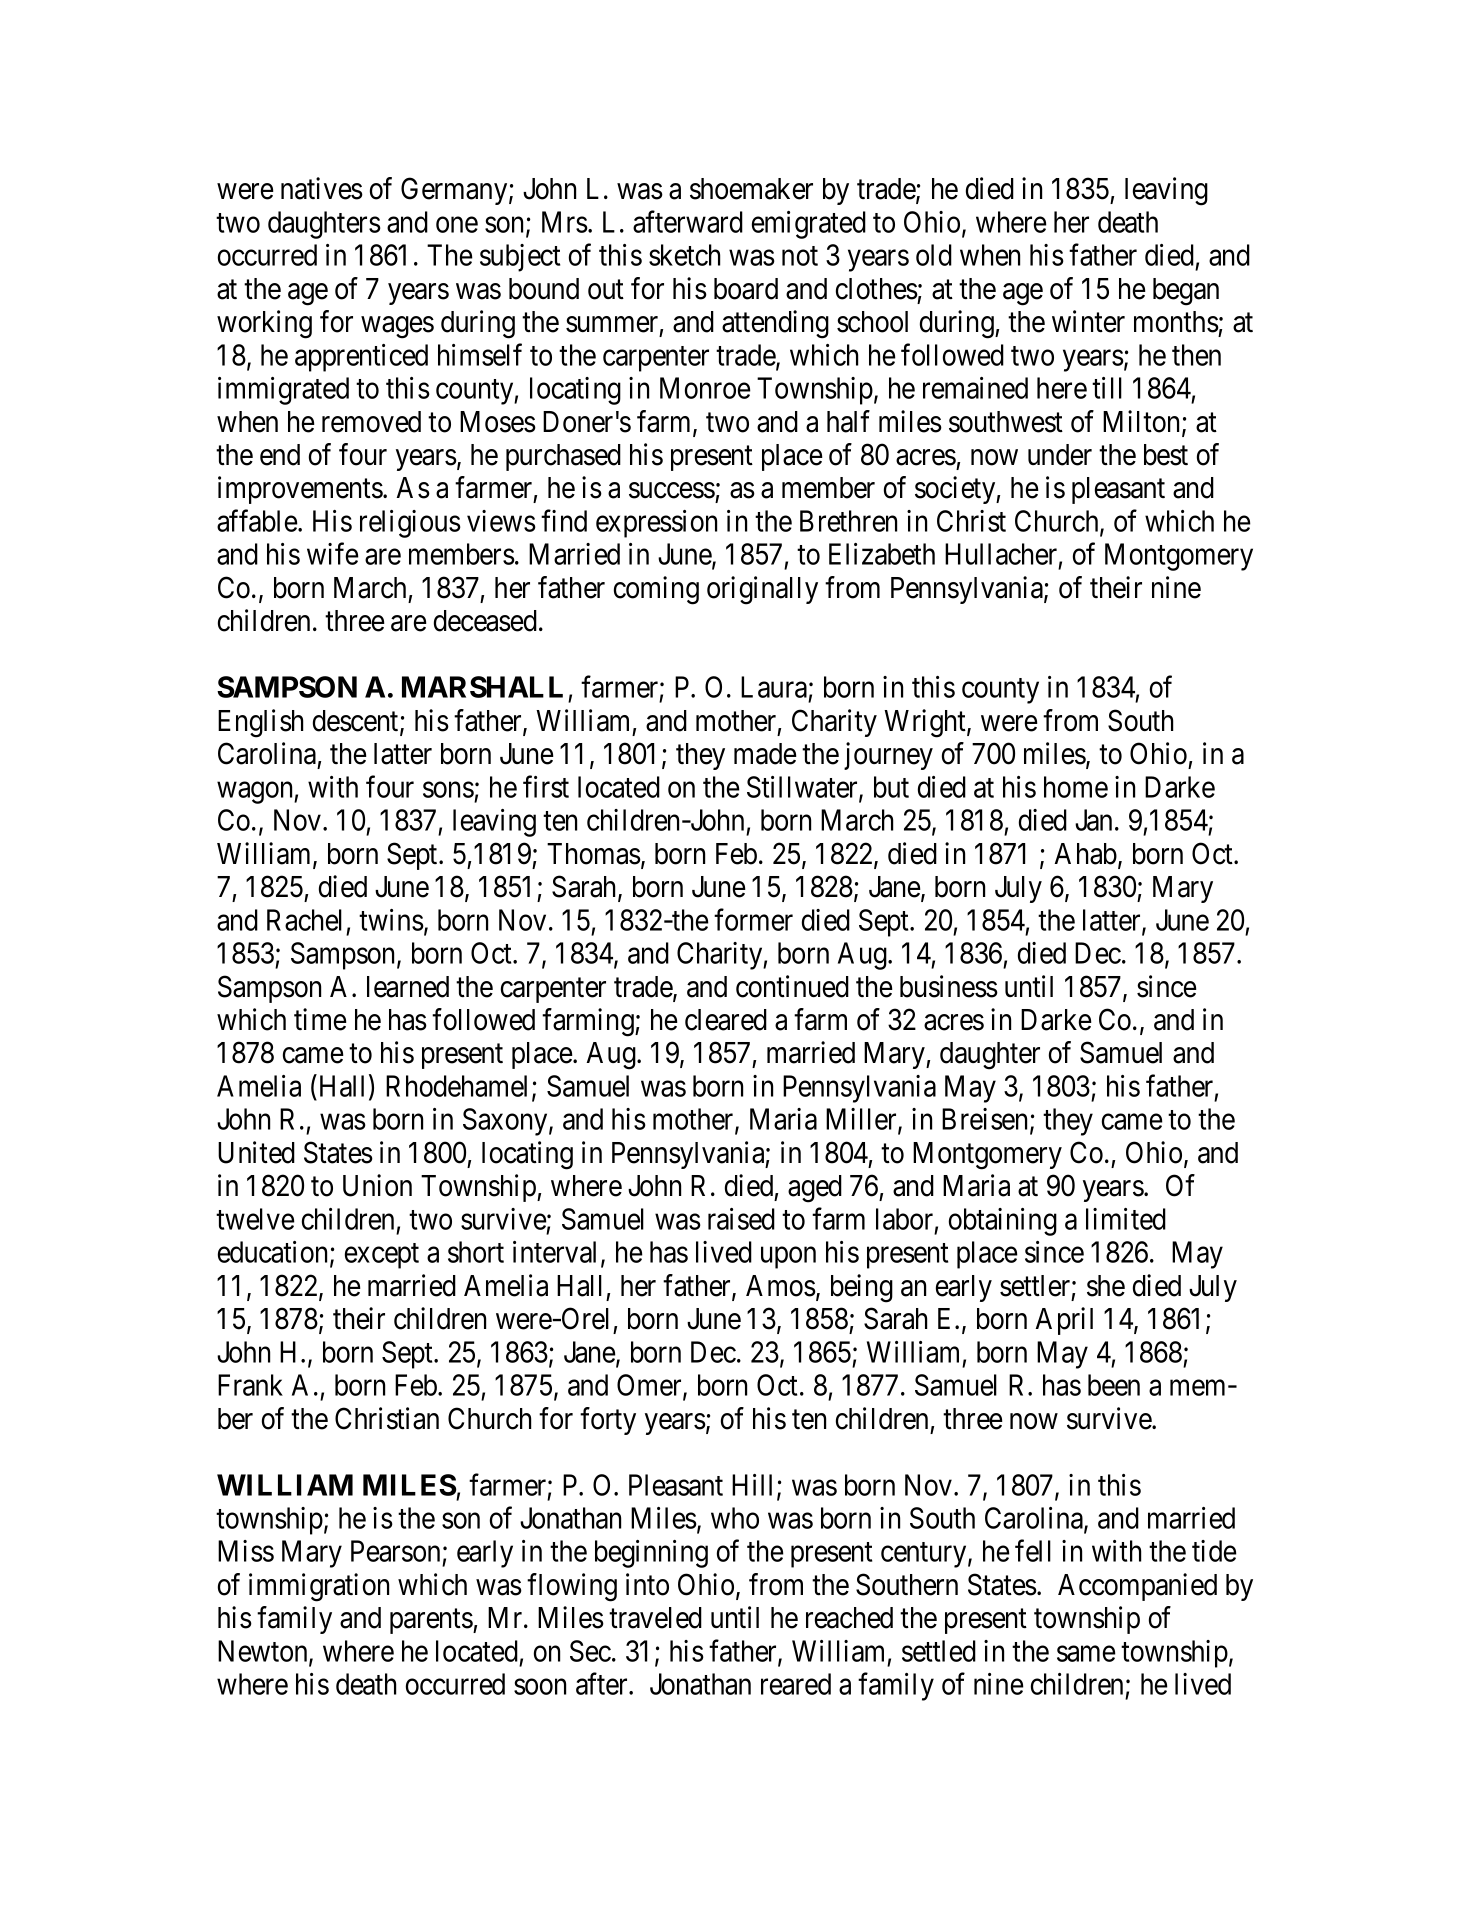 The image size is (1473, 1907). Describe the element at coordinates (391, 920) in the image. I see `twins` at that location.
